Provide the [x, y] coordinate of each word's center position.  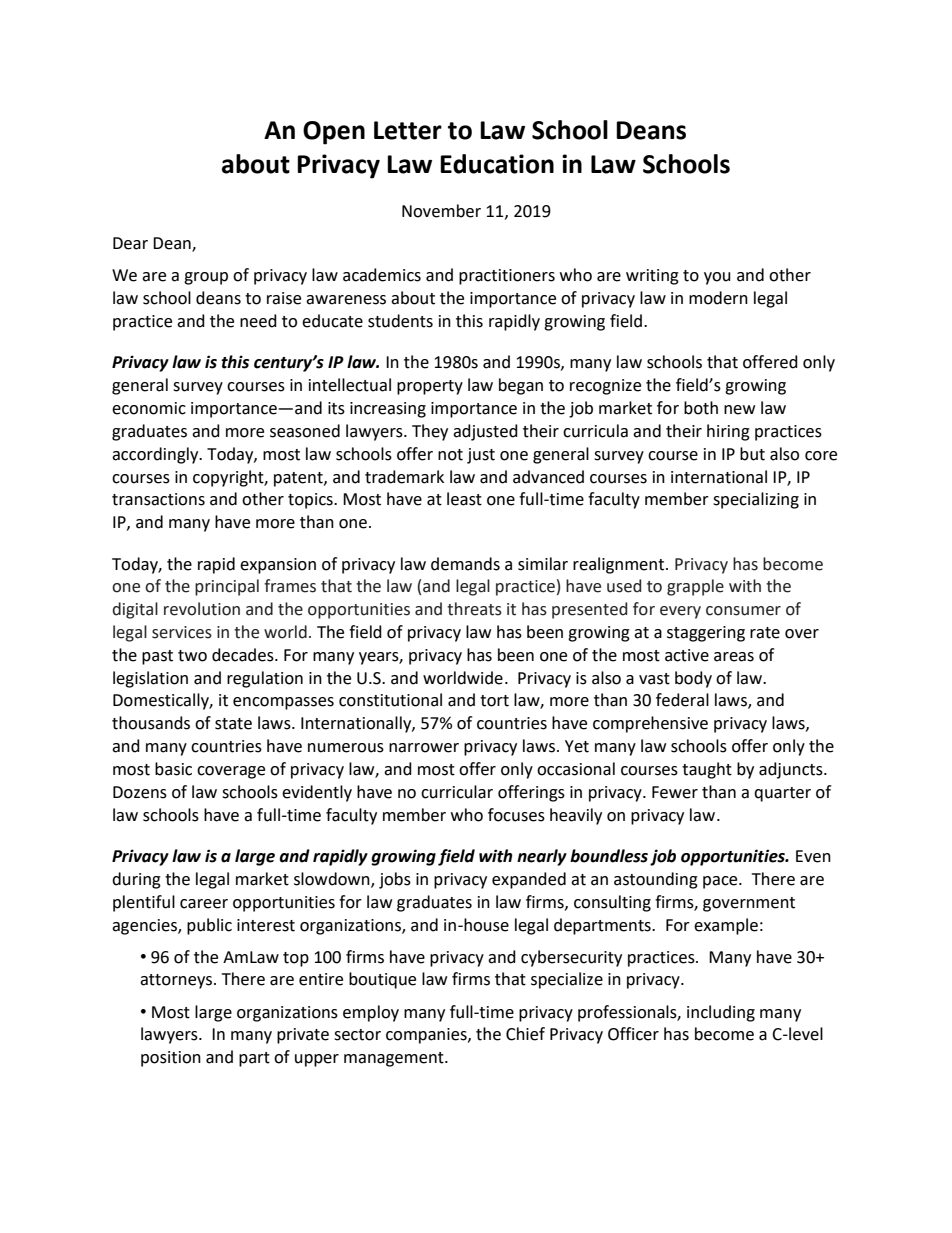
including [721, 1013]
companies [427, 1036]
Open [334, 133]
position [171, 1059]
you [717, 278]
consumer [743, 611]
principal [227, 587]
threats [474, 609]
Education [497, 164]
